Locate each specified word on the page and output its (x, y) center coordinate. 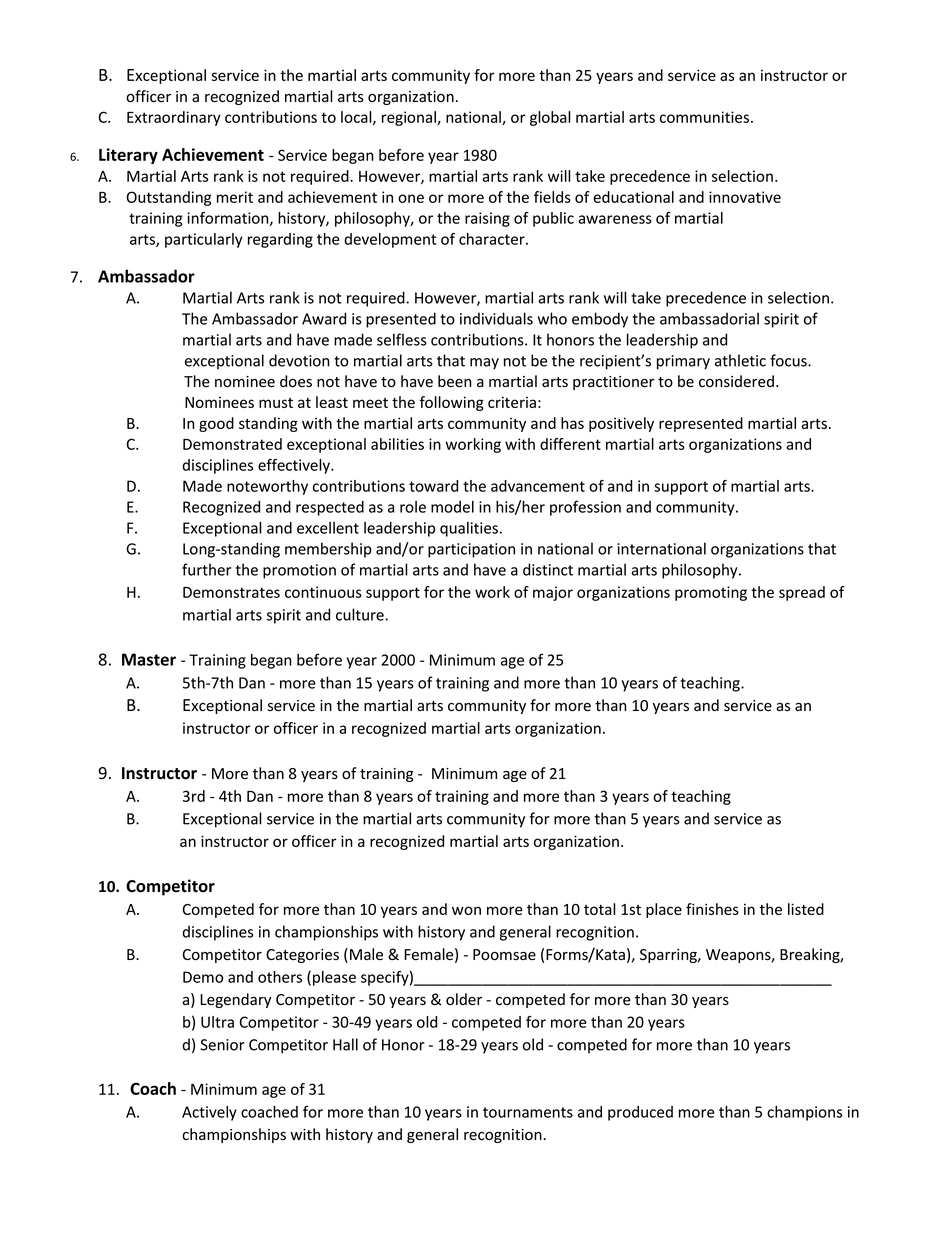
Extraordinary (174, 118)
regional (410, 118)
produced (640, 1113)
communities (704, 117)
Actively (209, 1113)
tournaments (528, 1112)
